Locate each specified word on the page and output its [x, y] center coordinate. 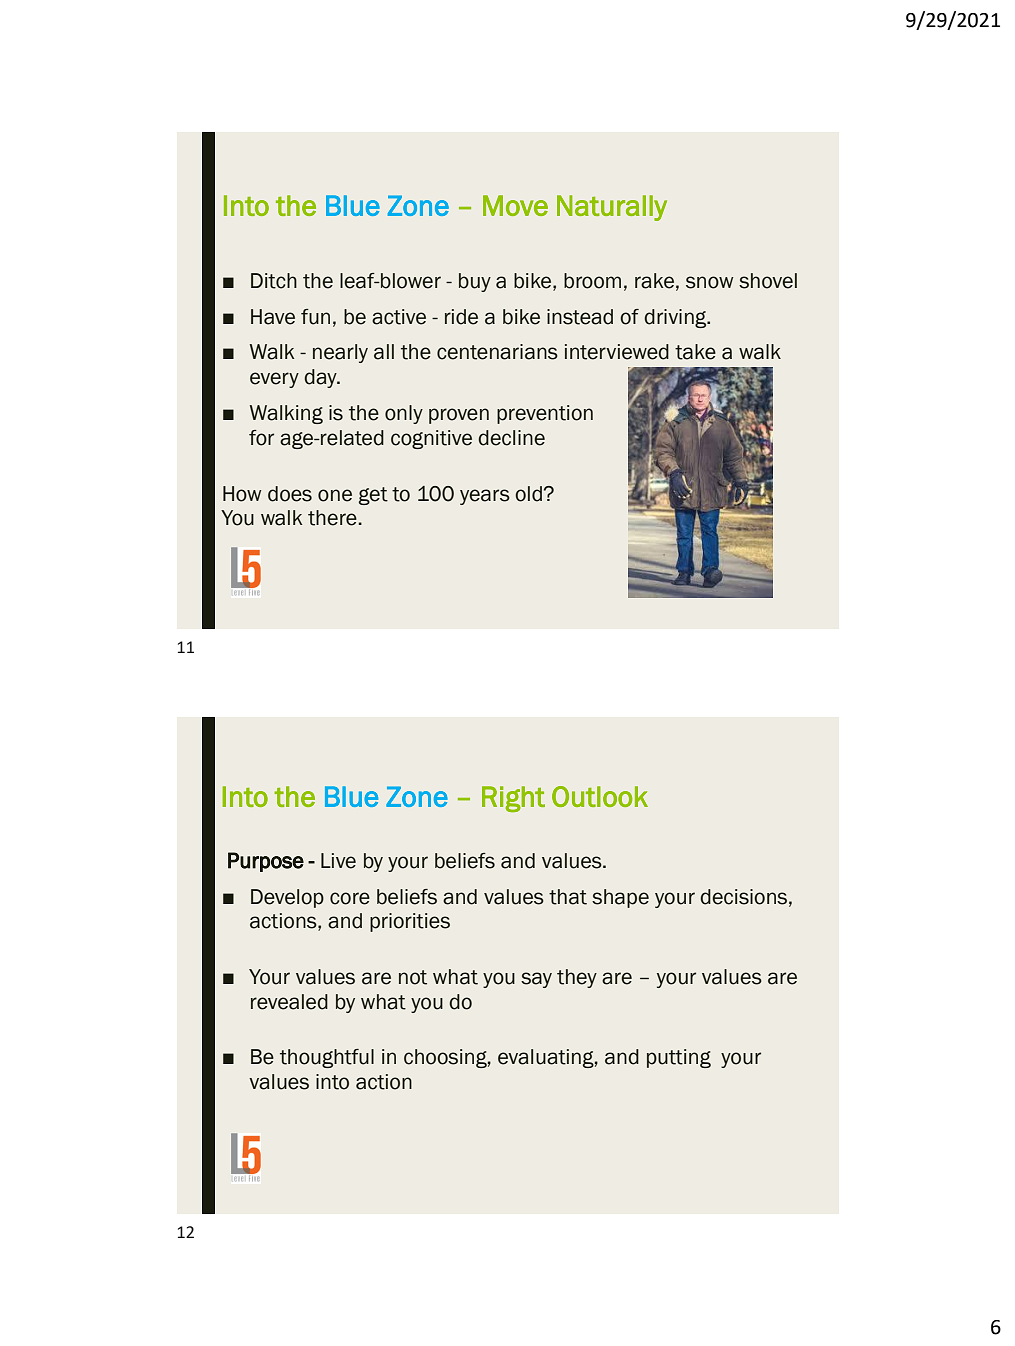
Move [515, 205]
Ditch [274, 281]
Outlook [600, 796]
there [332, 518]
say [536, 980]
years [485, 497]
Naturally [612, 208]
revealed [289, 1002]
